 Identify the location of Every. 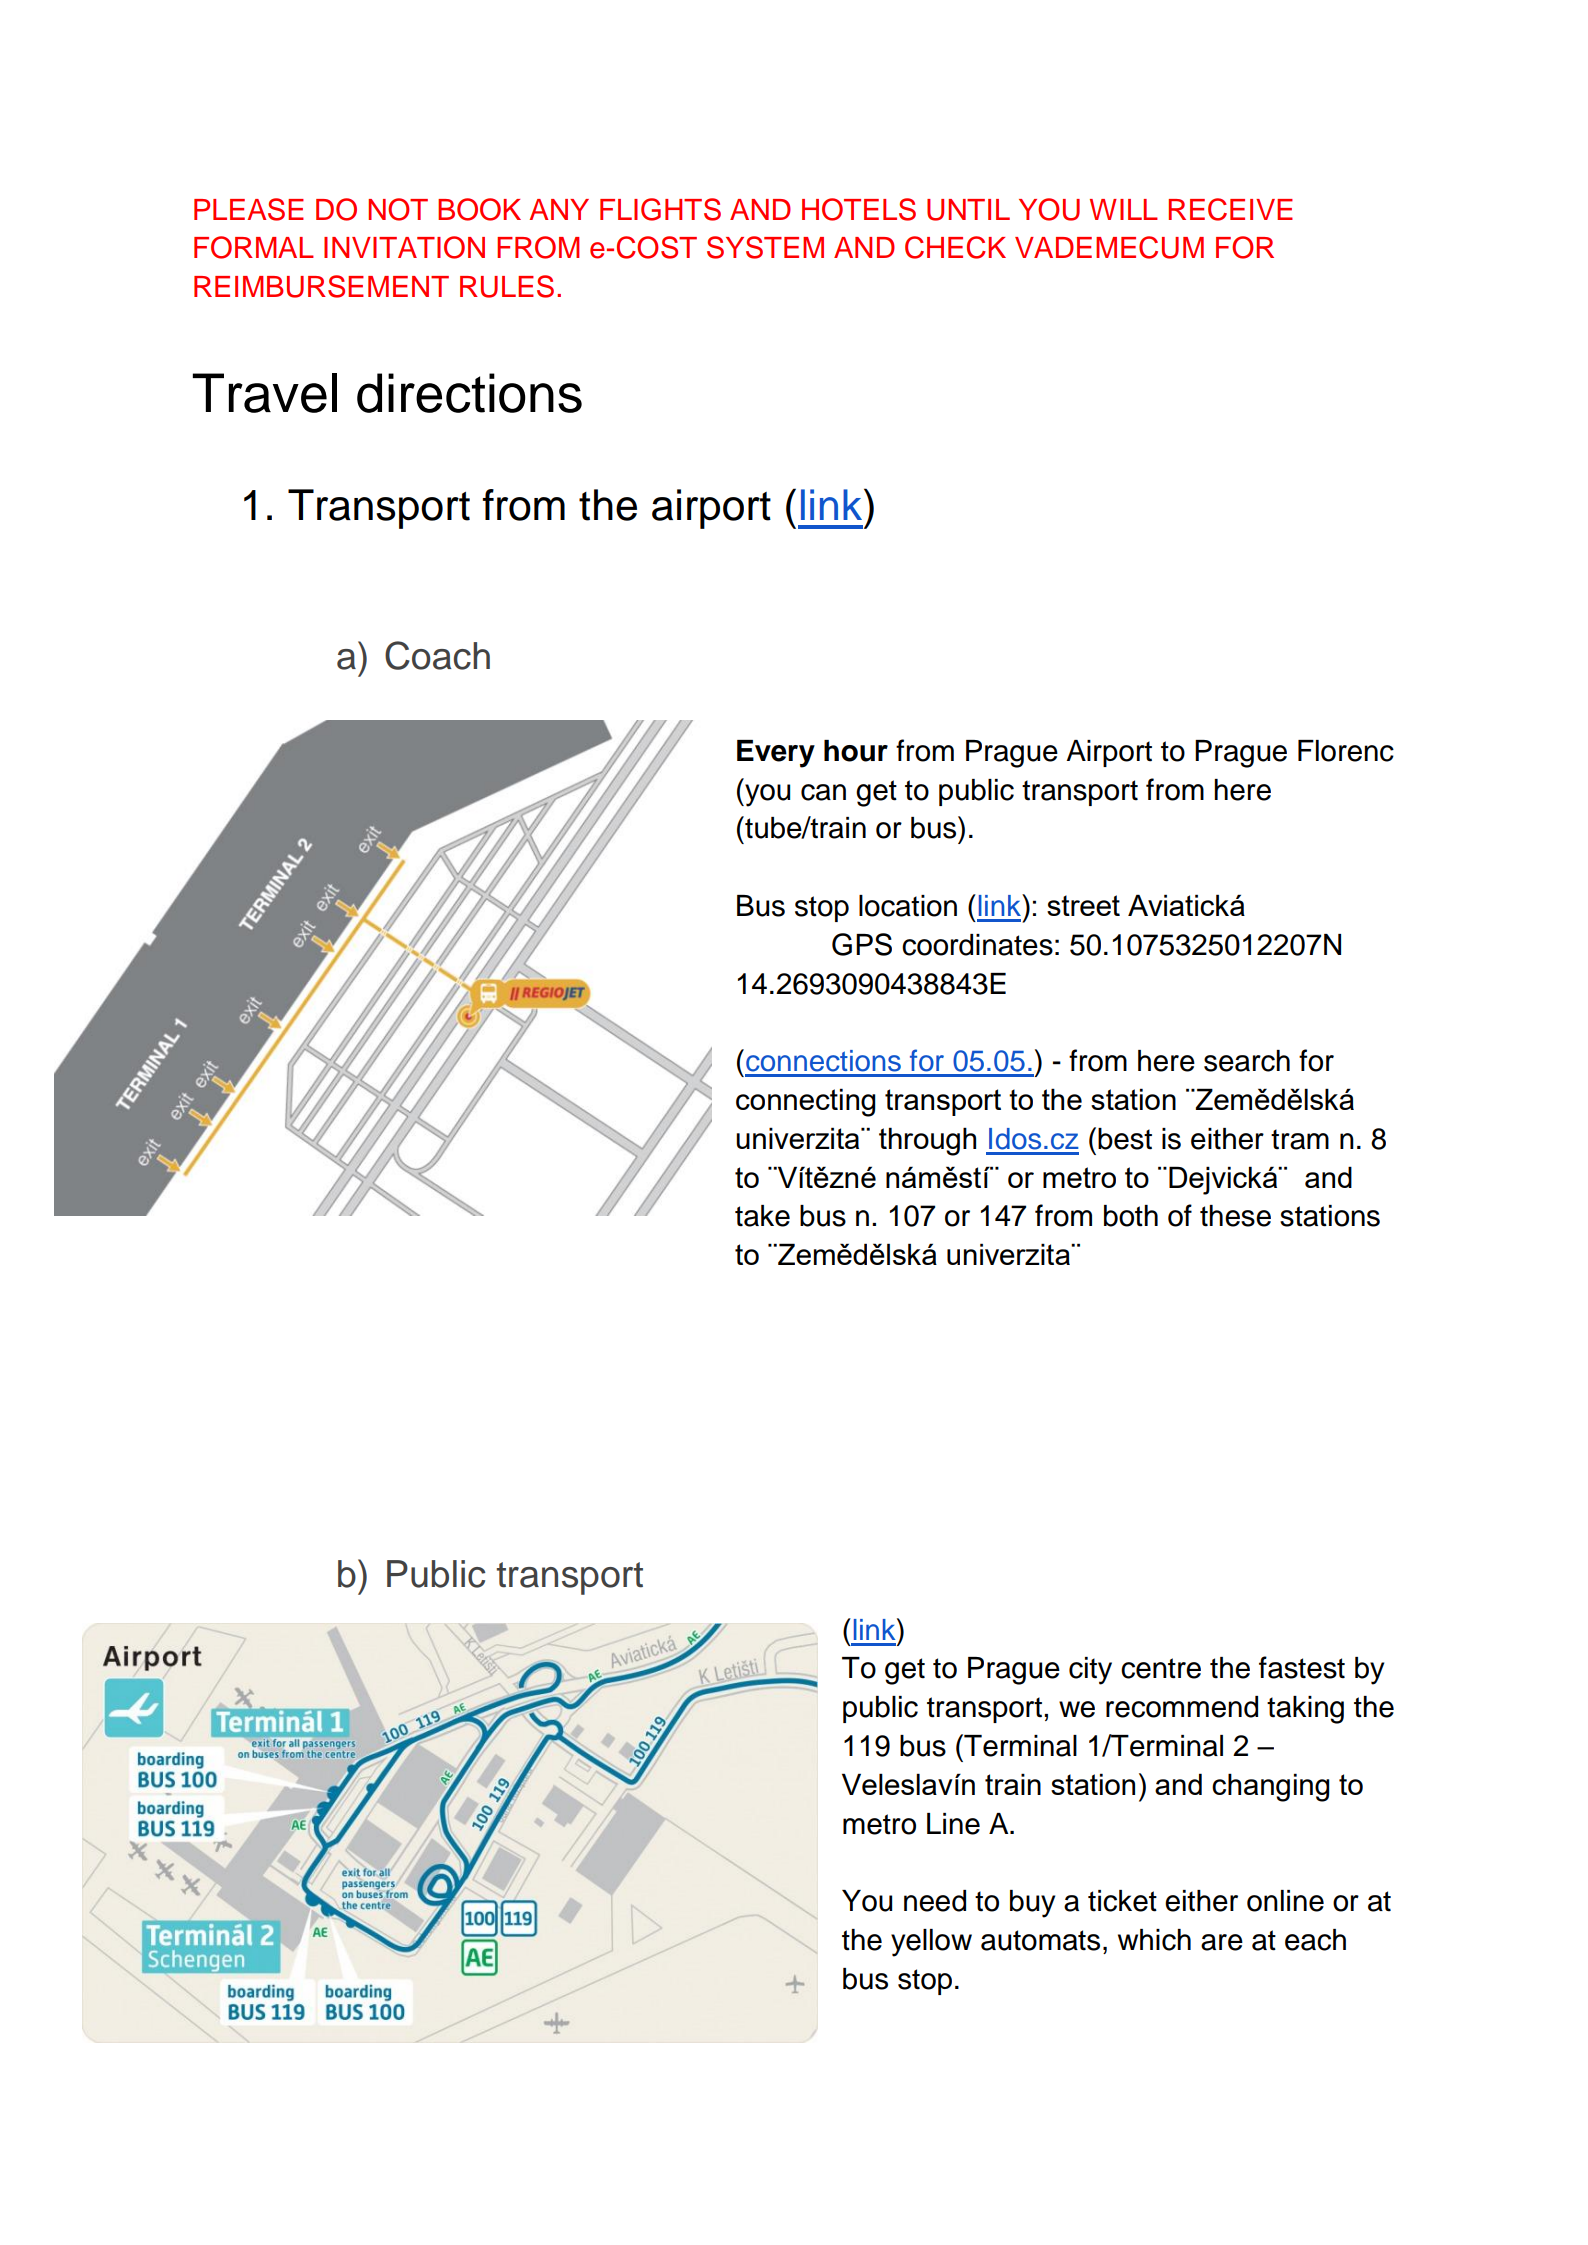
(776, 754).
